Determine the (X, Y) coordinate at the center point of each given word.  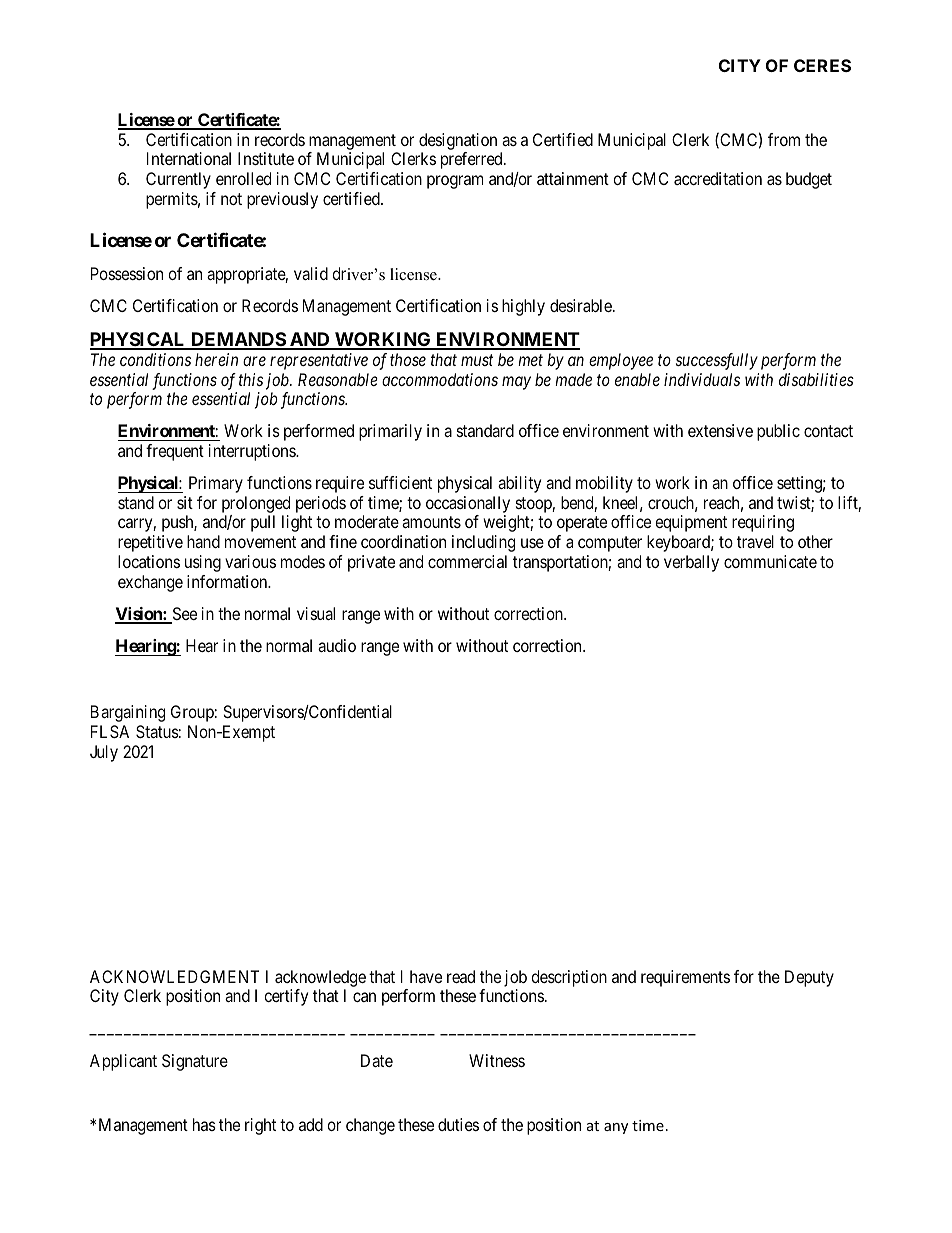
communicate (770, 561)
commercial (467, 561)
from (784, 139)
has (204, 1124)
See (183, 615)
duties (458, 1124)
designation (458, 143)
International (189, 158)
